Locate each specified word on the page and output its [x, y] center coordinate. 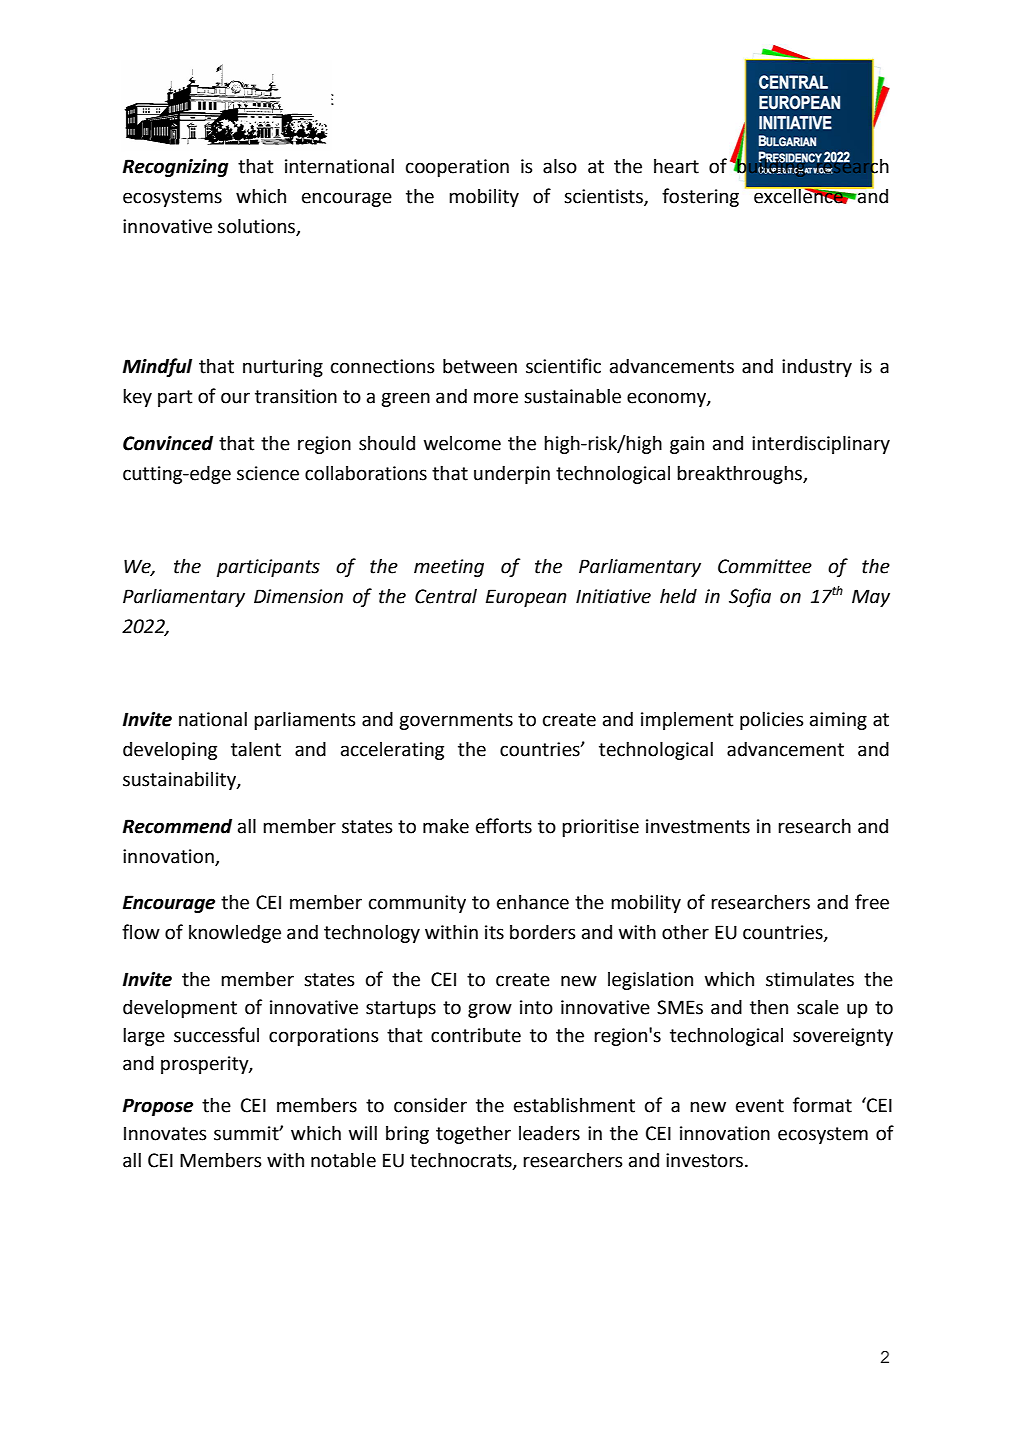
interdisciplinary [821, 444]
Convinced [168, 443]
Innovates [165, 1134]
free [872, 902]
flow [141, 932]
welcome [462, 443]
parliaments [305, 720]
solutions [256, 226]
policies [772, 720]
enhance [533, 902]
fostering [700, 197]
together [473, 1134]
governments [456, 721]
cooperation [457, 168]
